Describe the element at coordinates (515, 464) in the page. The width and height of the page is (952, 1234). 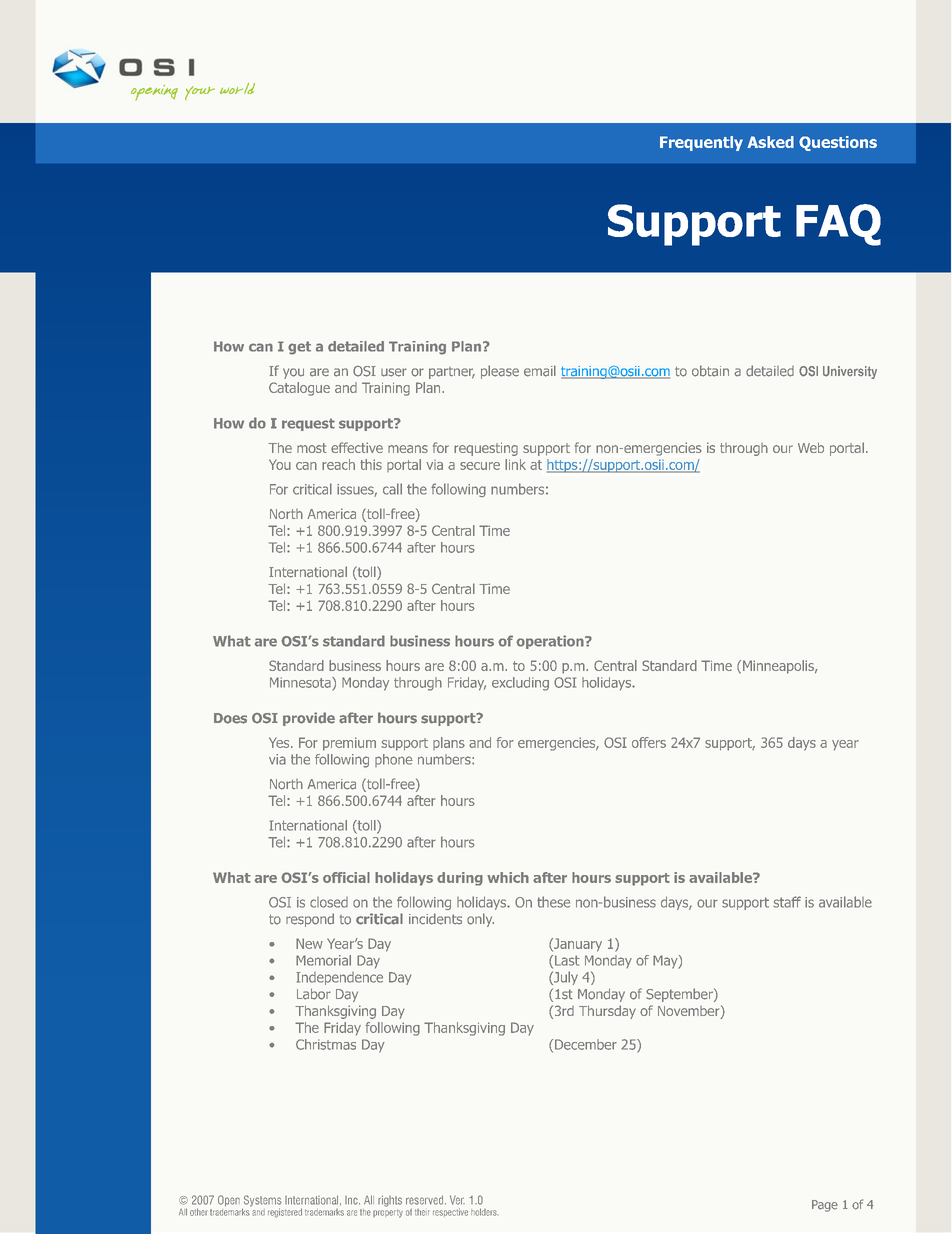
I see `link` at that location.
